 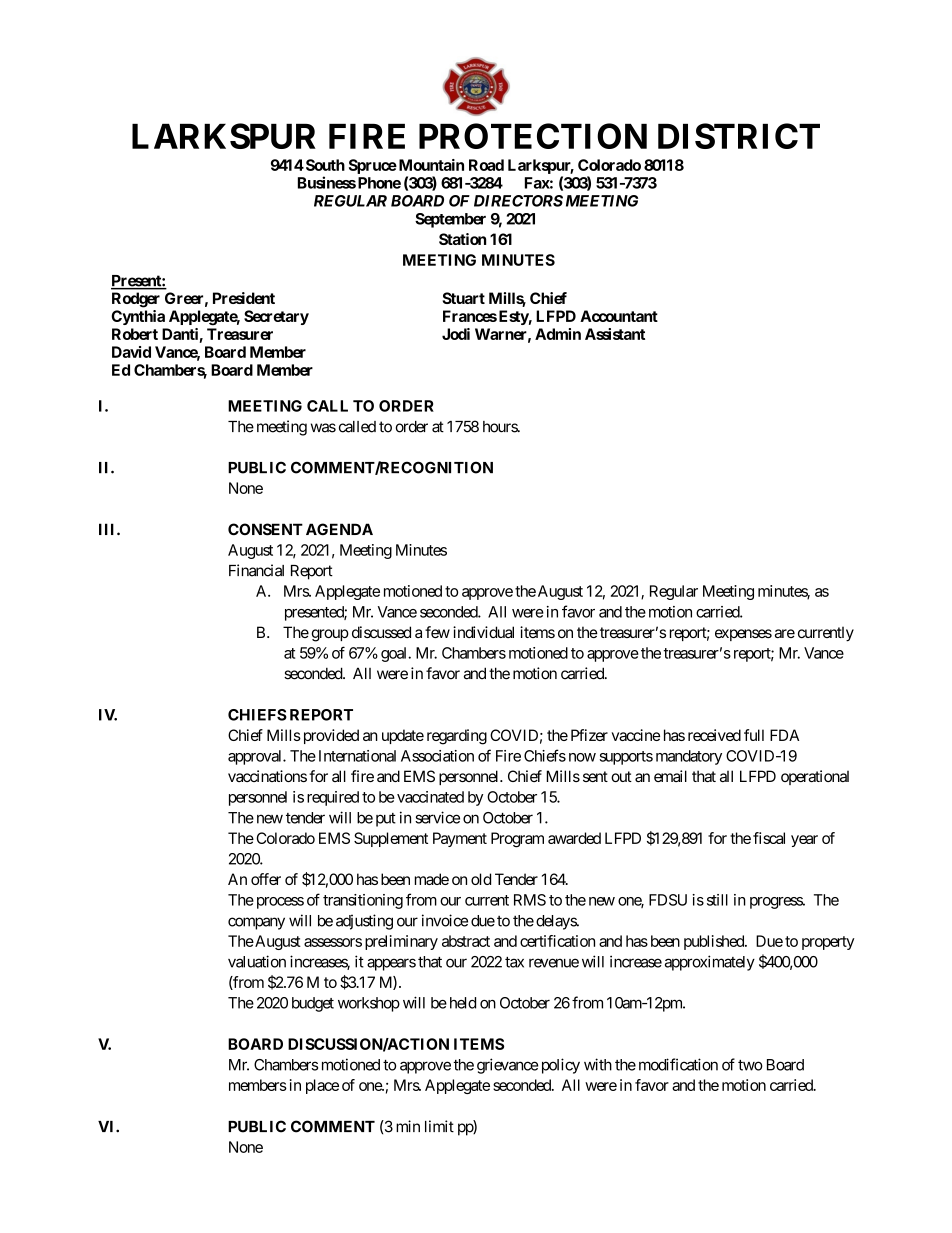 I want to click on fiscal, so click(x=769, y=838).
